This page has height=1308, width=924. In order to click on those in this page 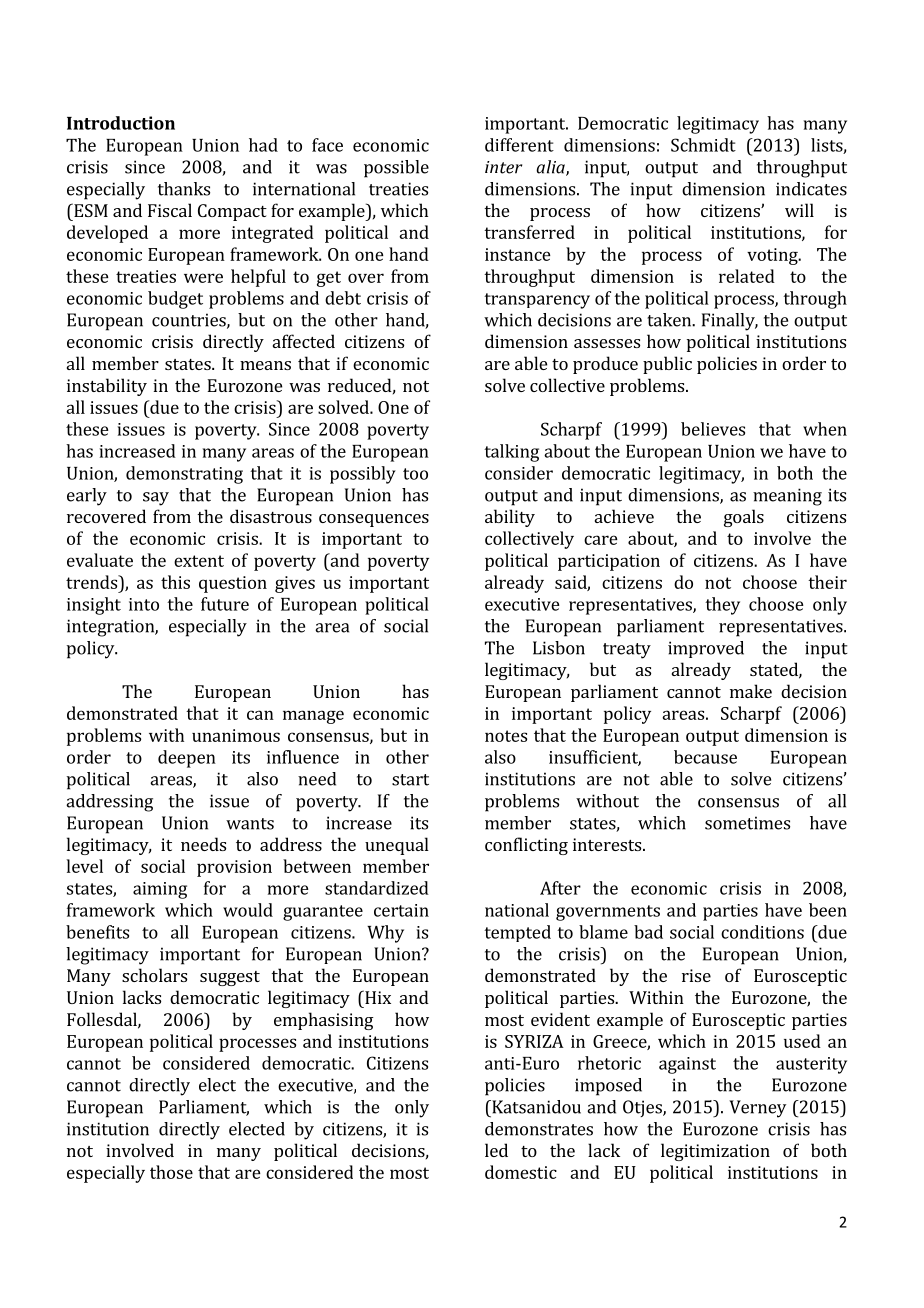, I will do `click(171, 1172)`.
